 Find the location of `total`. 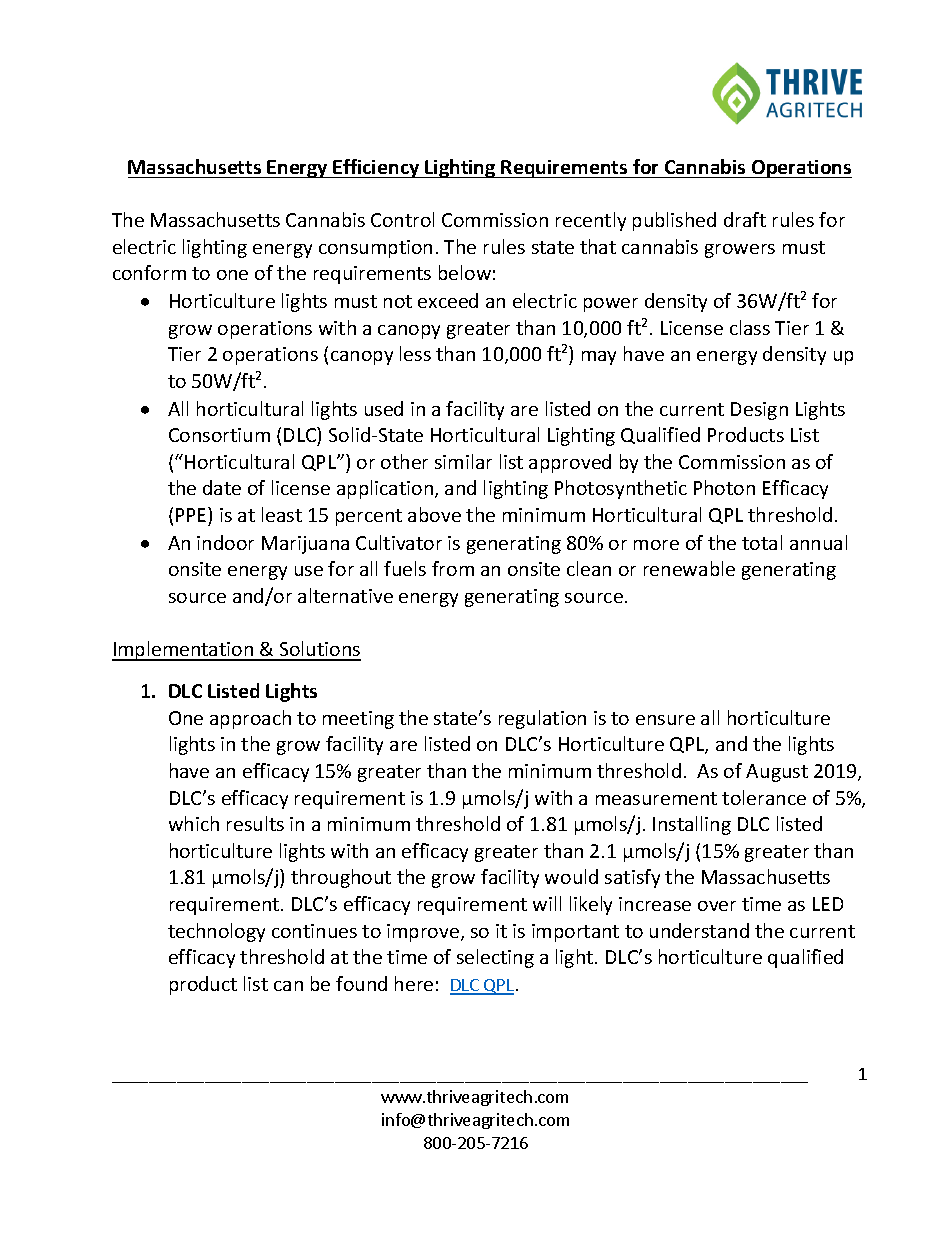

total is located at coordinates (762, 542).
